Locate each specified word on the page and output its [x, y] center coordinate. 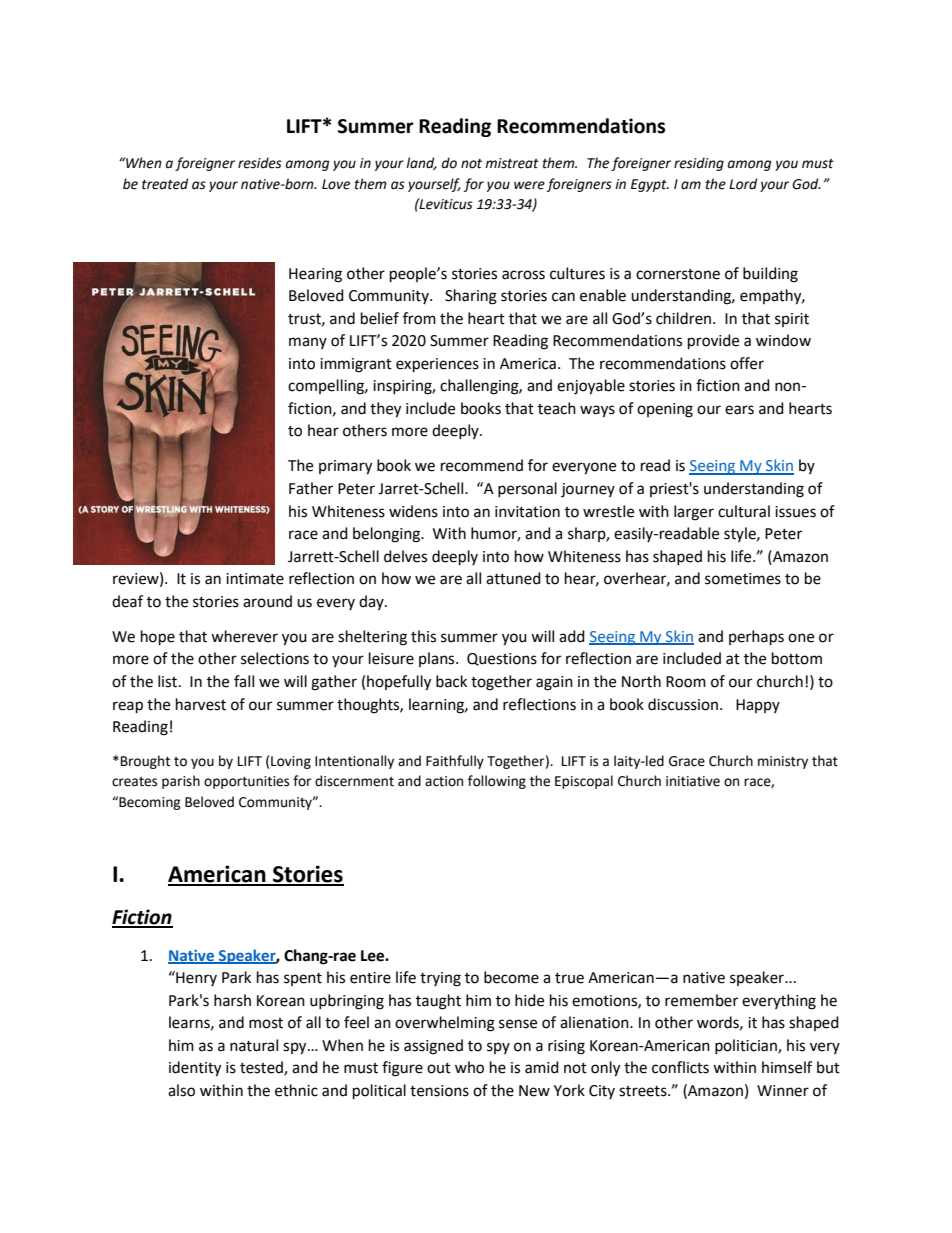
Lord [743, 184]
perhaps [756, 638]
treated [165, 184]
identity [195, 1069]
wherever [244, 636]
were [529, 185]
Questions [502, 659]
